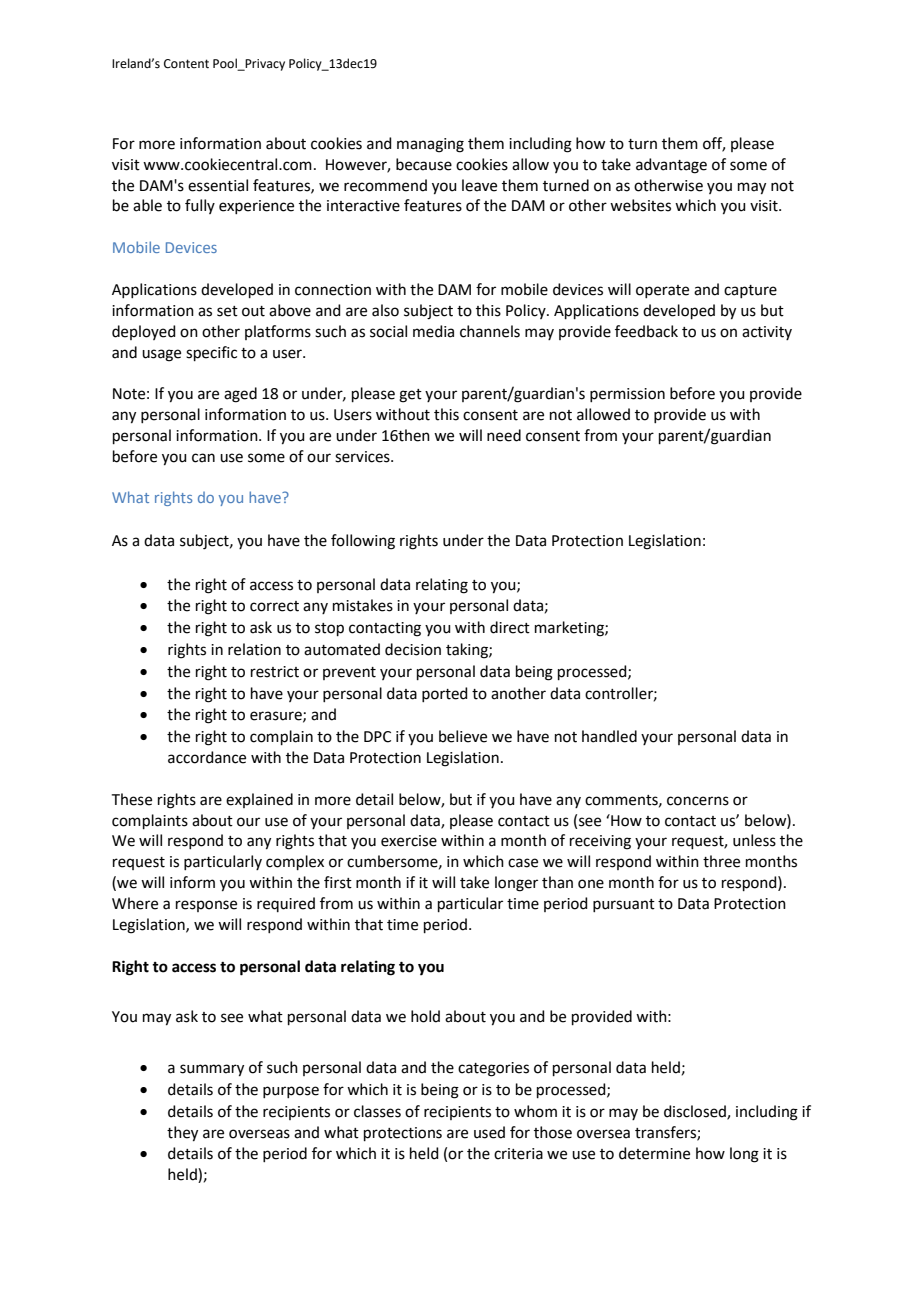  Describe the element at coordinates (609, 736) in the document. I see `handled` at that location.
